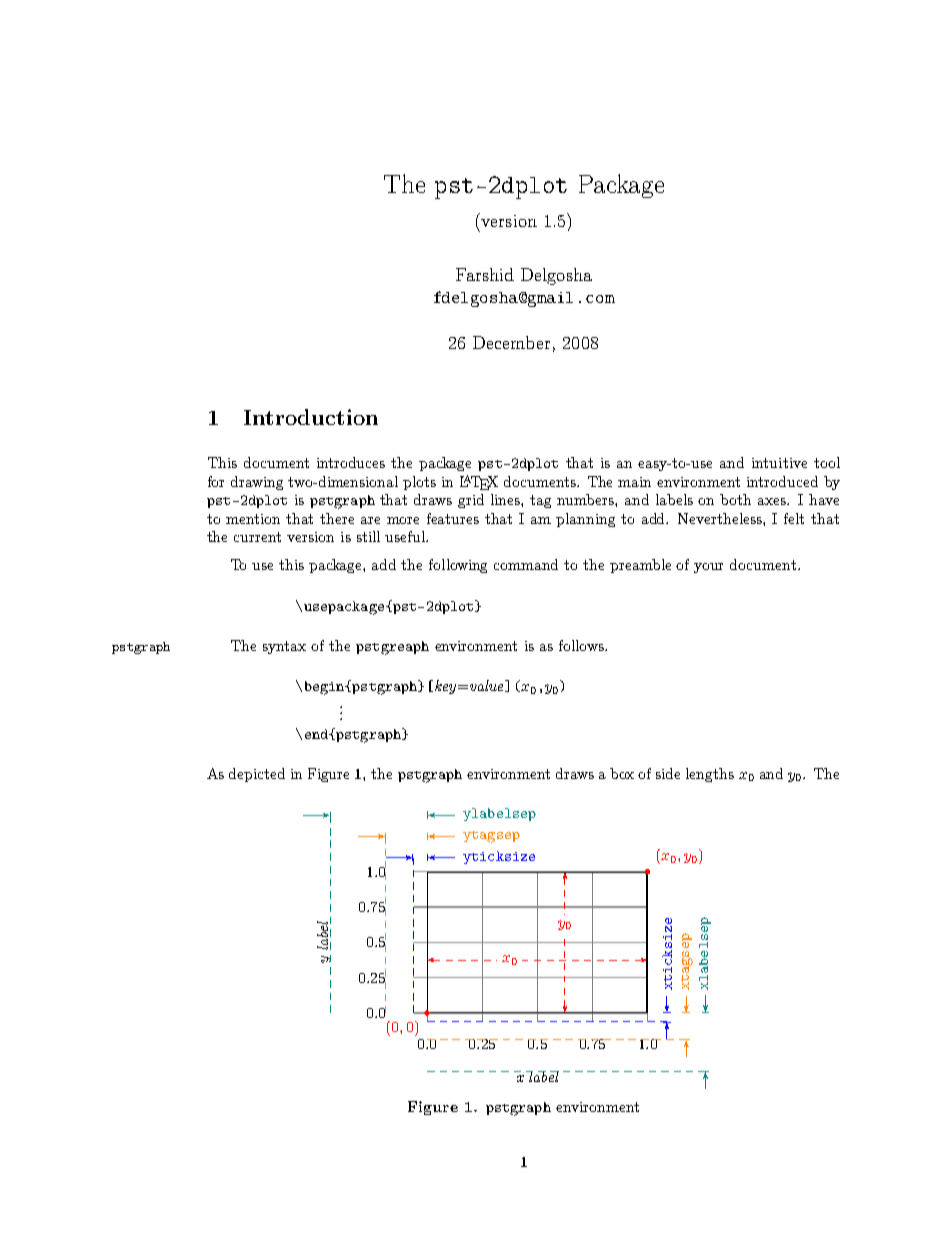 The image size is (952, 1233). I want to click on command, so click(526, 564).
